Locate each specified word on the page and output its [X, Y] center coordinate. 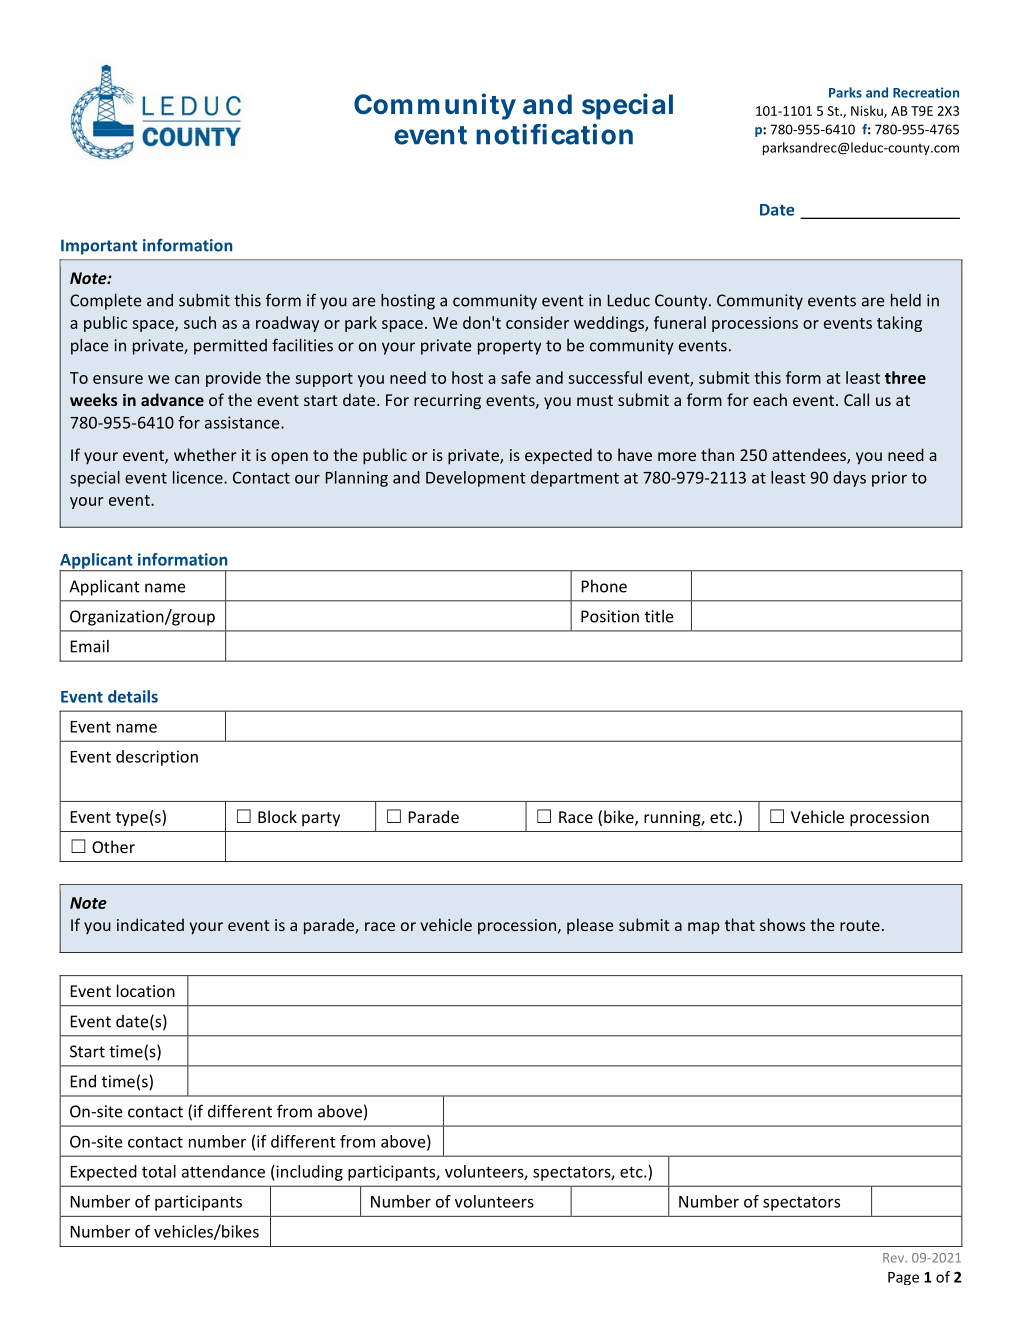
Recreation [926, 92]
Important [99, 247]
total [159, 1171]
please [590, 926]
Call [856, 399]
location [146, 990]
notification [554, 134]
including [308, 1173]
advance [172, 399]
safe [516, 377]
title [659, 616]
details [133, 696]
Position [610, 616]
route [860, 925]
